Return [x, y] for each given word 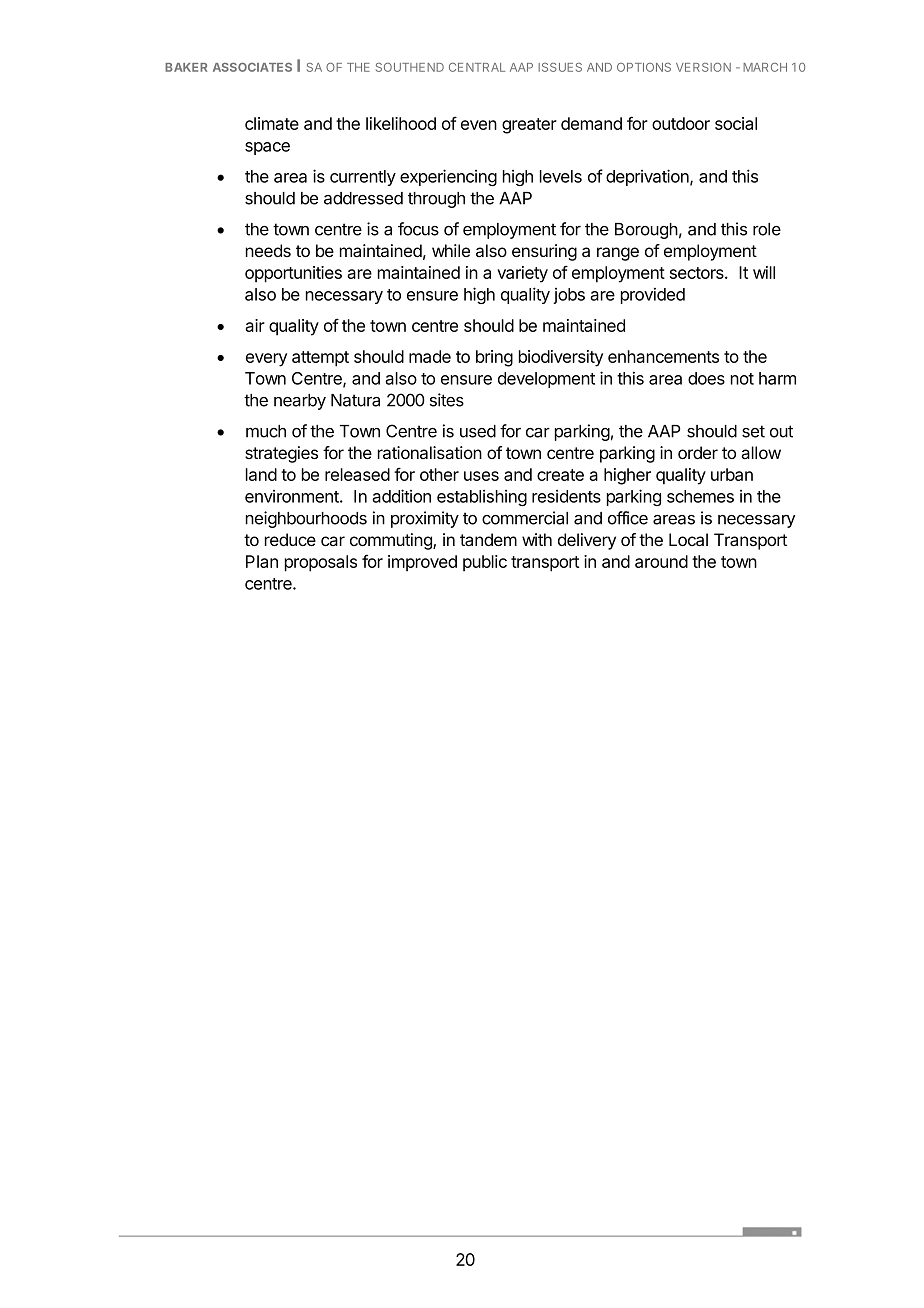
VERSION [703, 67]
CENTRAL [477, 67]
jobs [569, 296]
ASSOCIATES [252, 67]
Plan [262, 561]
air [255, 325]
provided [653, 295]
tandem [488, 540]
